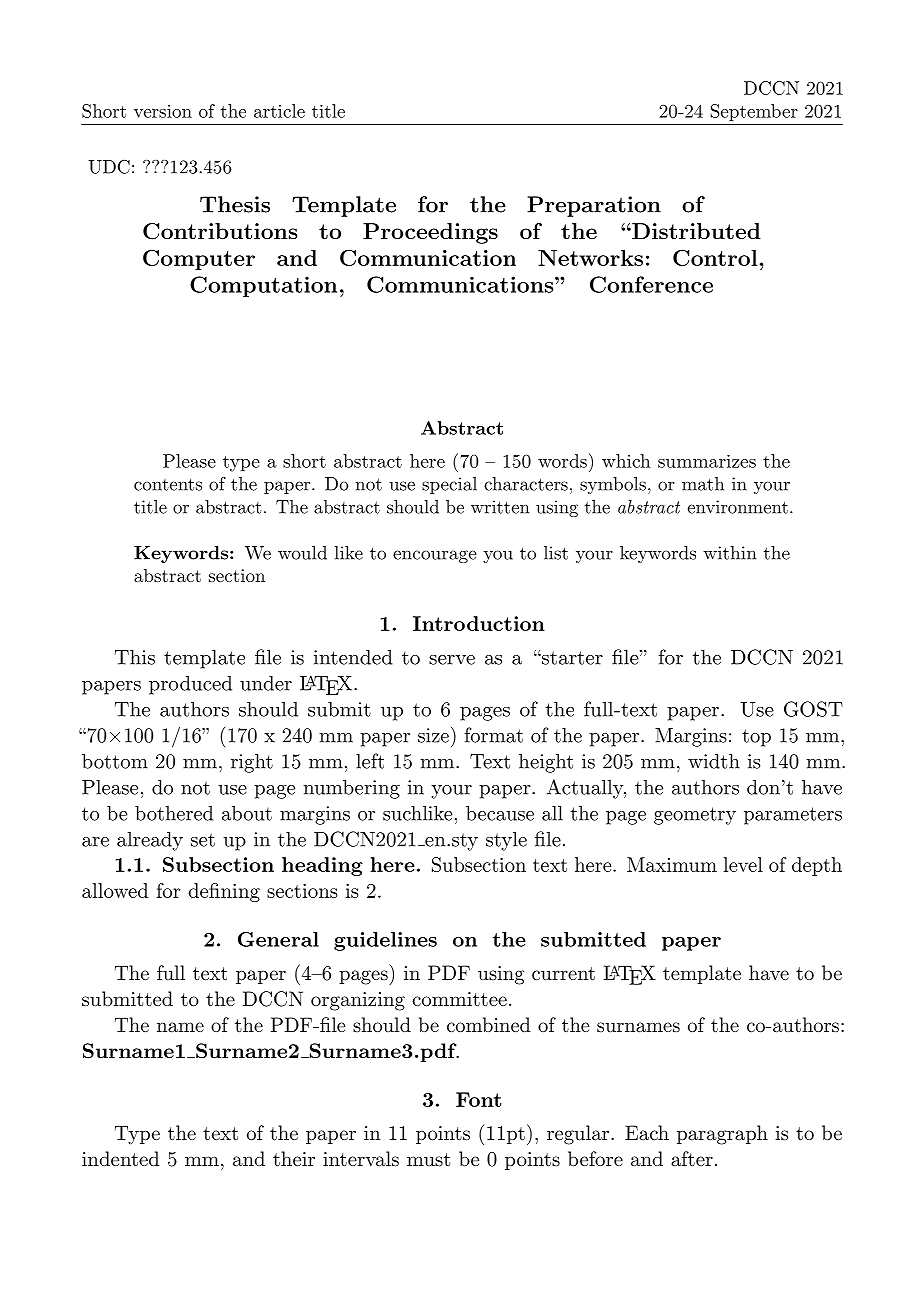 This document has width=924, height=1305. What do you see at coordinates (479, 1099) in the document?
I see `Font` at bounding box center [479, 1099].
